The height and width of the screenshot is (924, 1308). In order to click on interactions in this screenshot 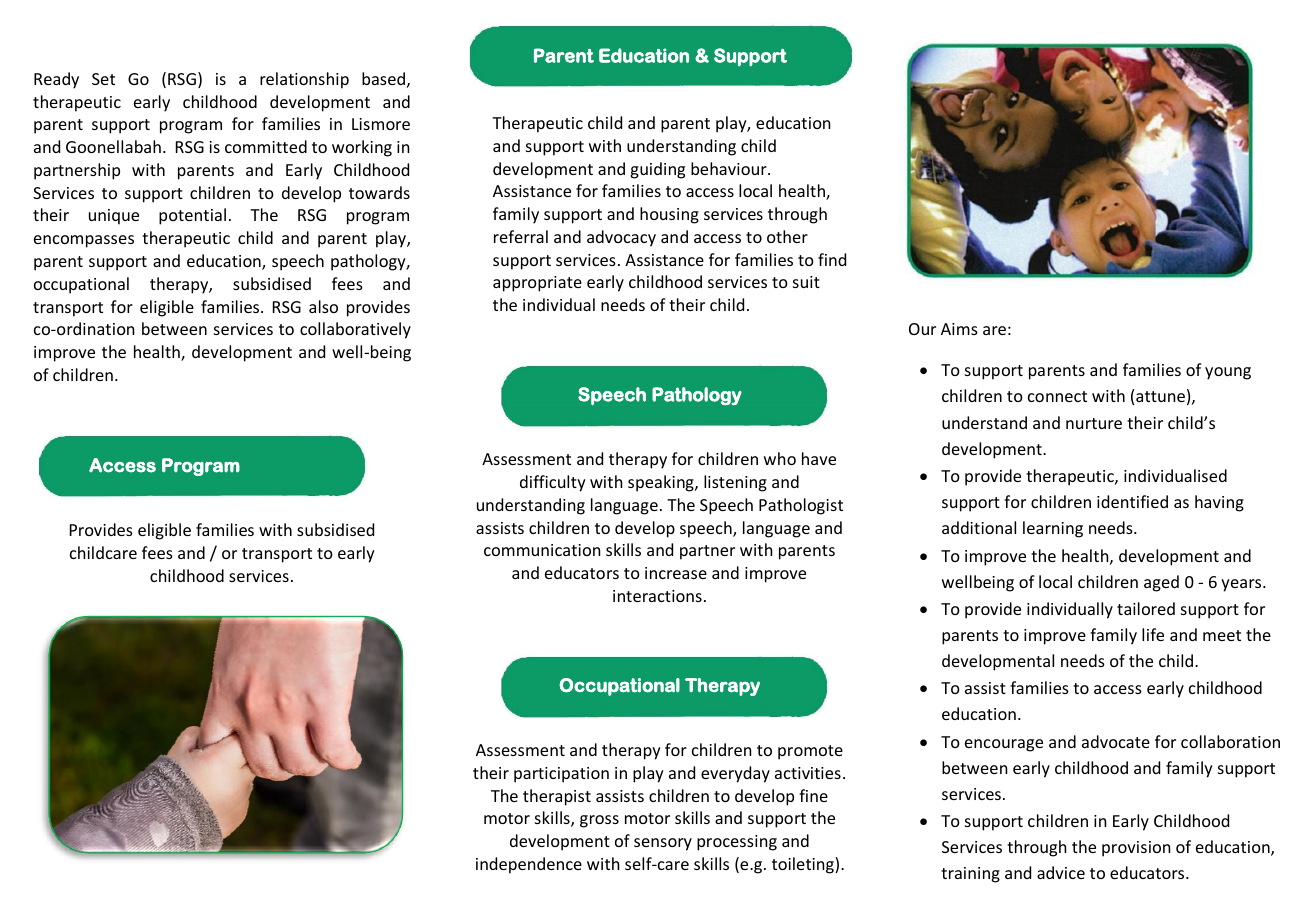, I will do `click(657, 596)`.
